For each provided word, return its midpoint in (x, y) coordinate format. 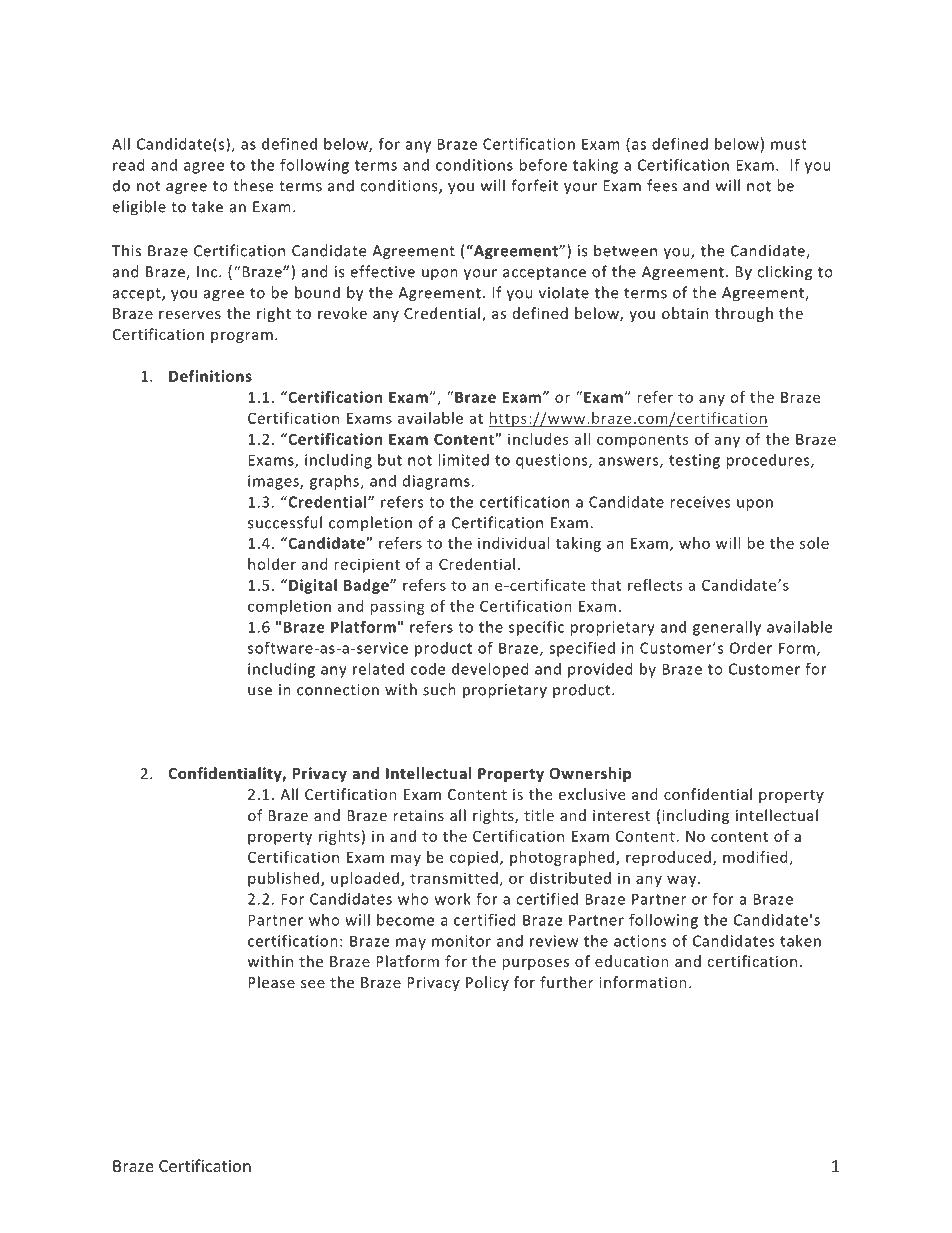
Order (751, 648)
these (253, 185)
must (789, 144)
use (260, 691)
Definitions (210, 376)
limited (463, 460)
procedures (769, 461)
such (439, 689)
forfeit (534, 185)
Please (271, 982)
